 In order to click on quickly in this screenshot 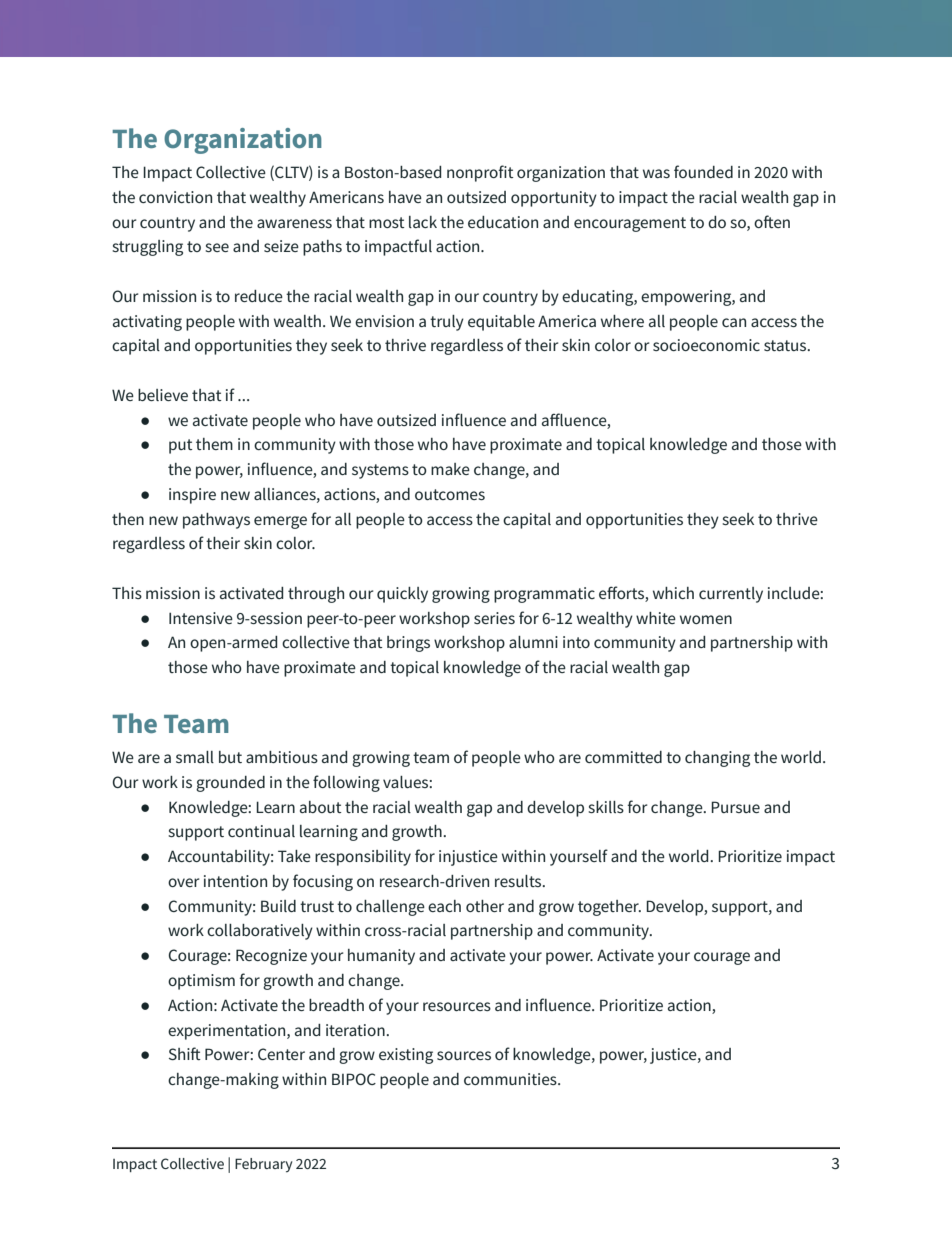, I will do `click(402, 595)`.
